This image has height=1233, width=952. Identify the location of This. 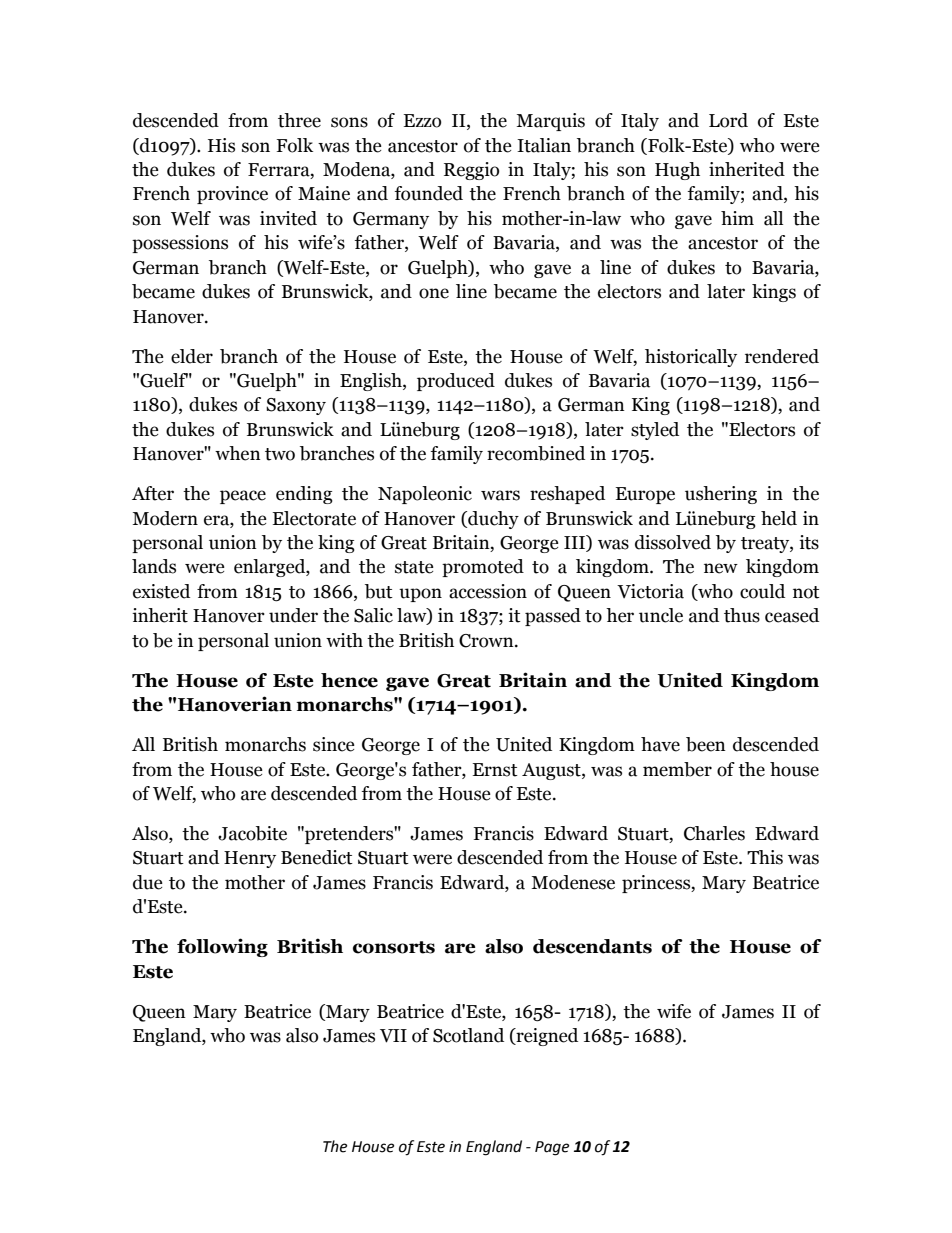
(765, 857).
